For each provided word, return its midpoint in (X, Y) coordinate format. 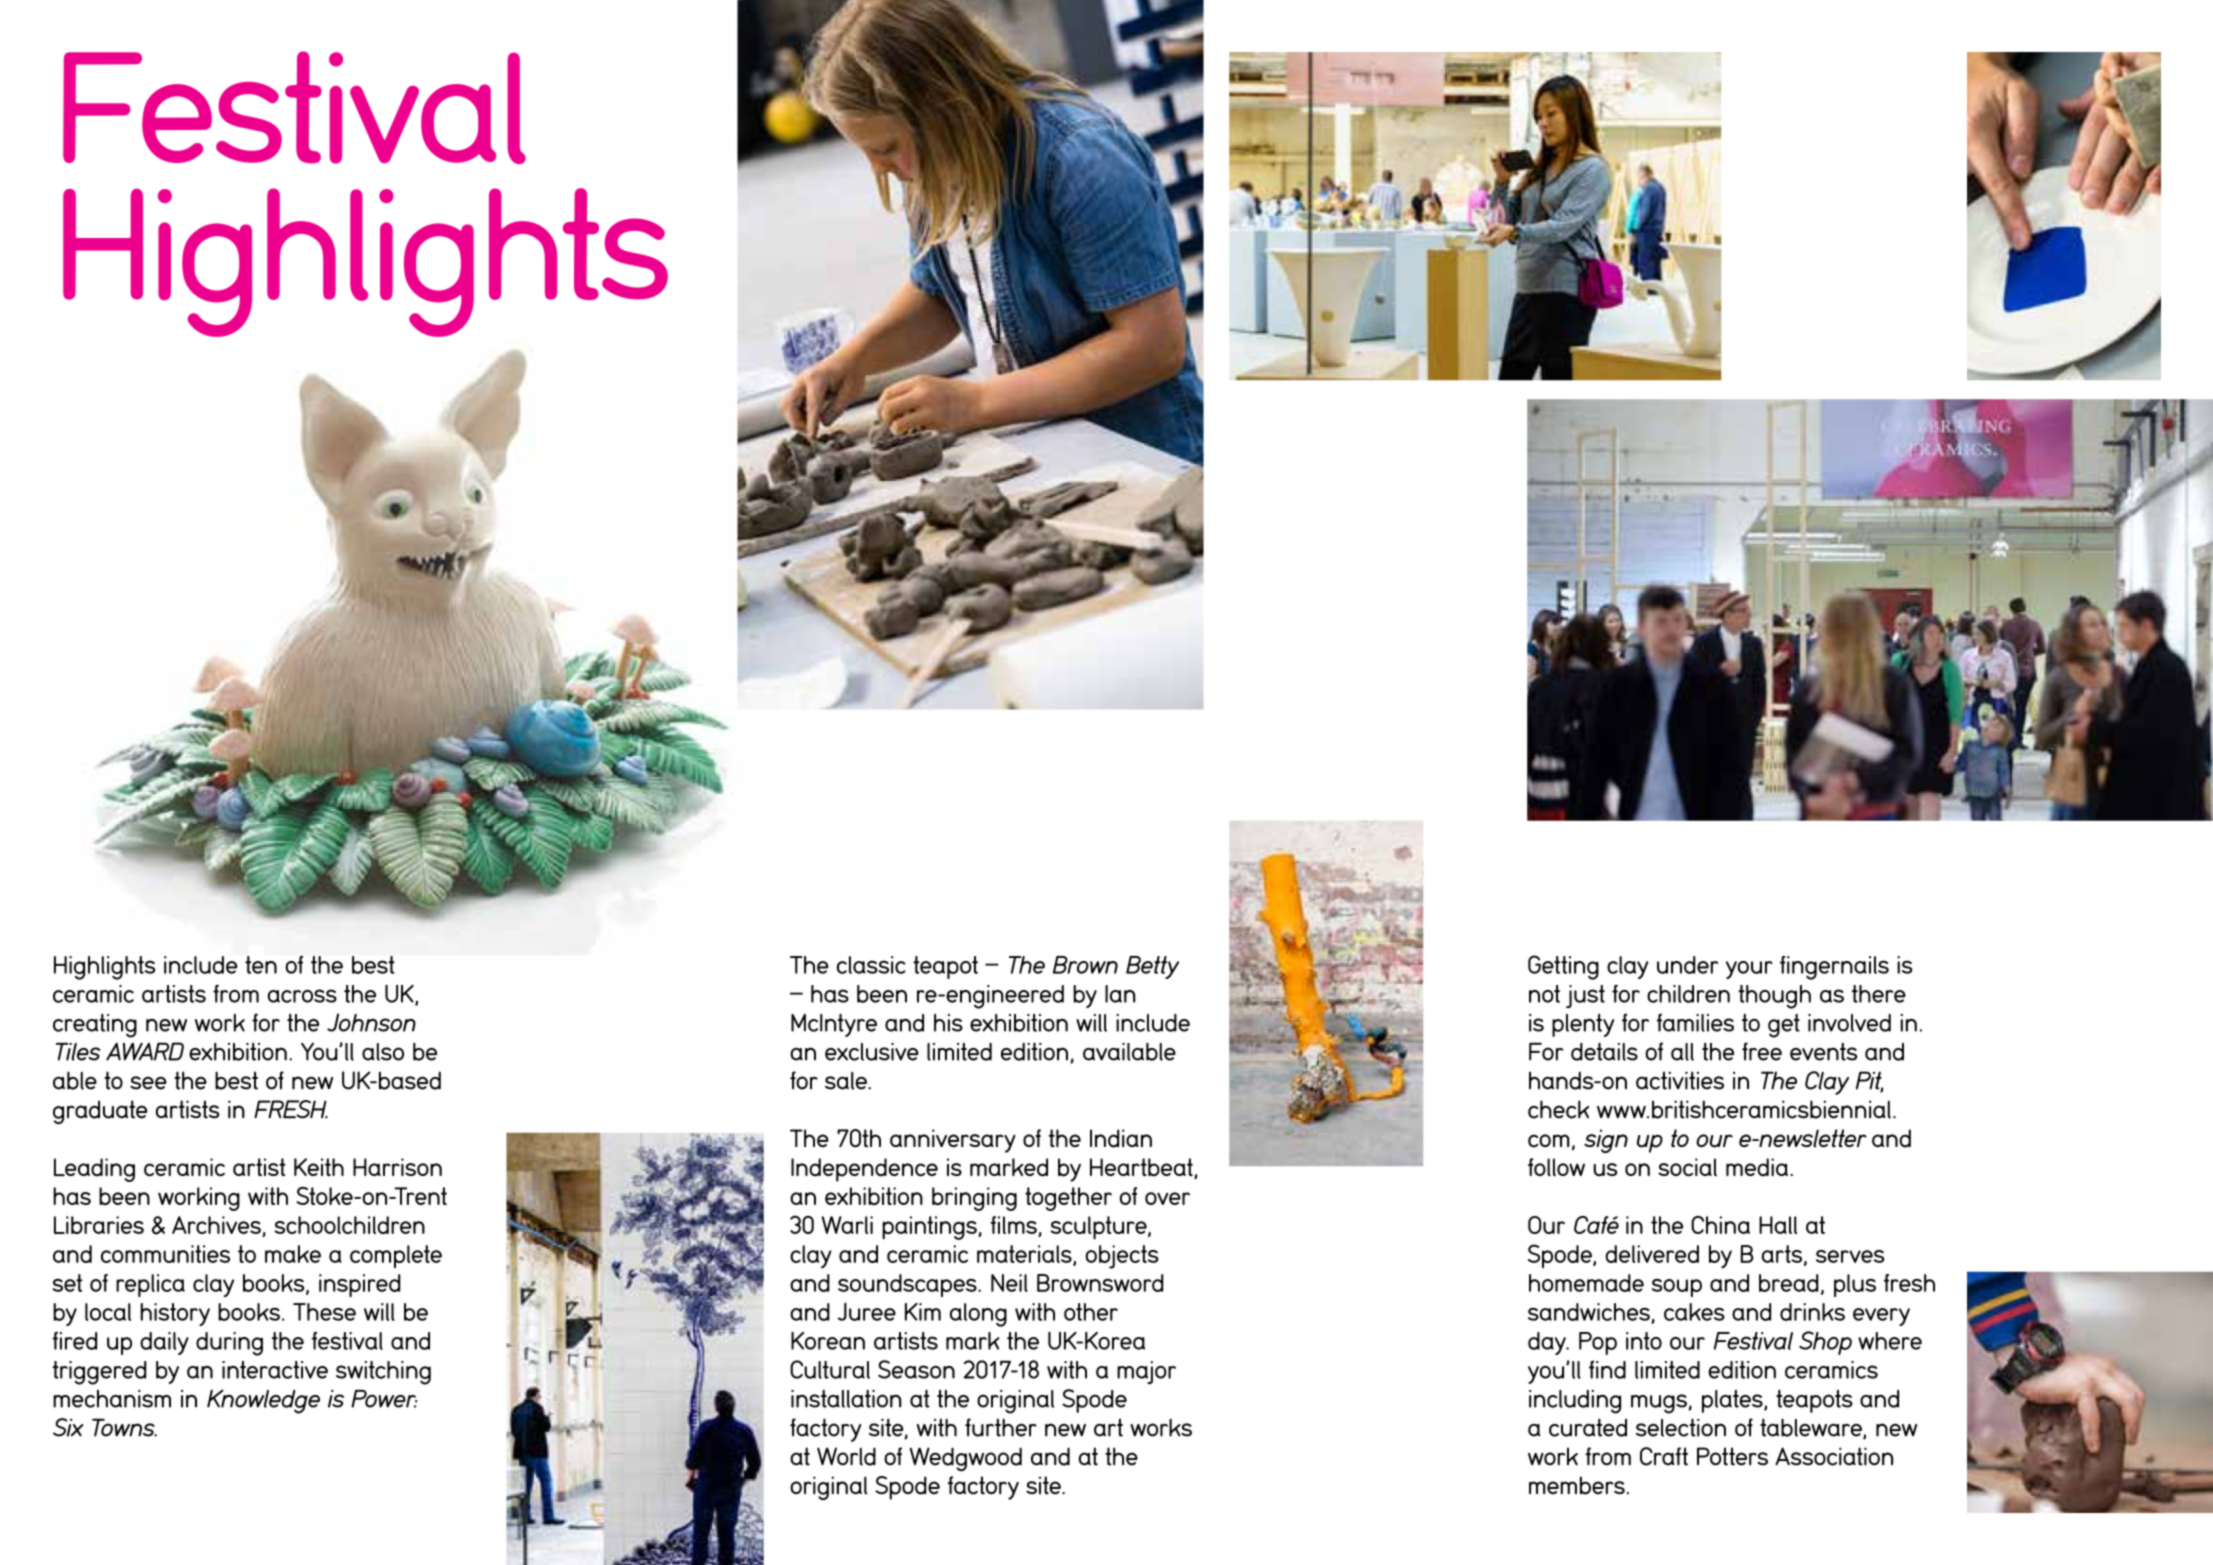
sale (847, 1081)
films (1014, 1226)
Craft (1664, 1456)
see (148, 1083)
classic (871, 965)
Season (916, 1369)
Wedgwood (966, 1459)
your (1749, 970)
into (1644, 1341)
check (1558, 1109)
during (229, 1344)
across (302, 996)
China (1720, 1225)
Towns (124, 1427)
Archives (216, 1225)
